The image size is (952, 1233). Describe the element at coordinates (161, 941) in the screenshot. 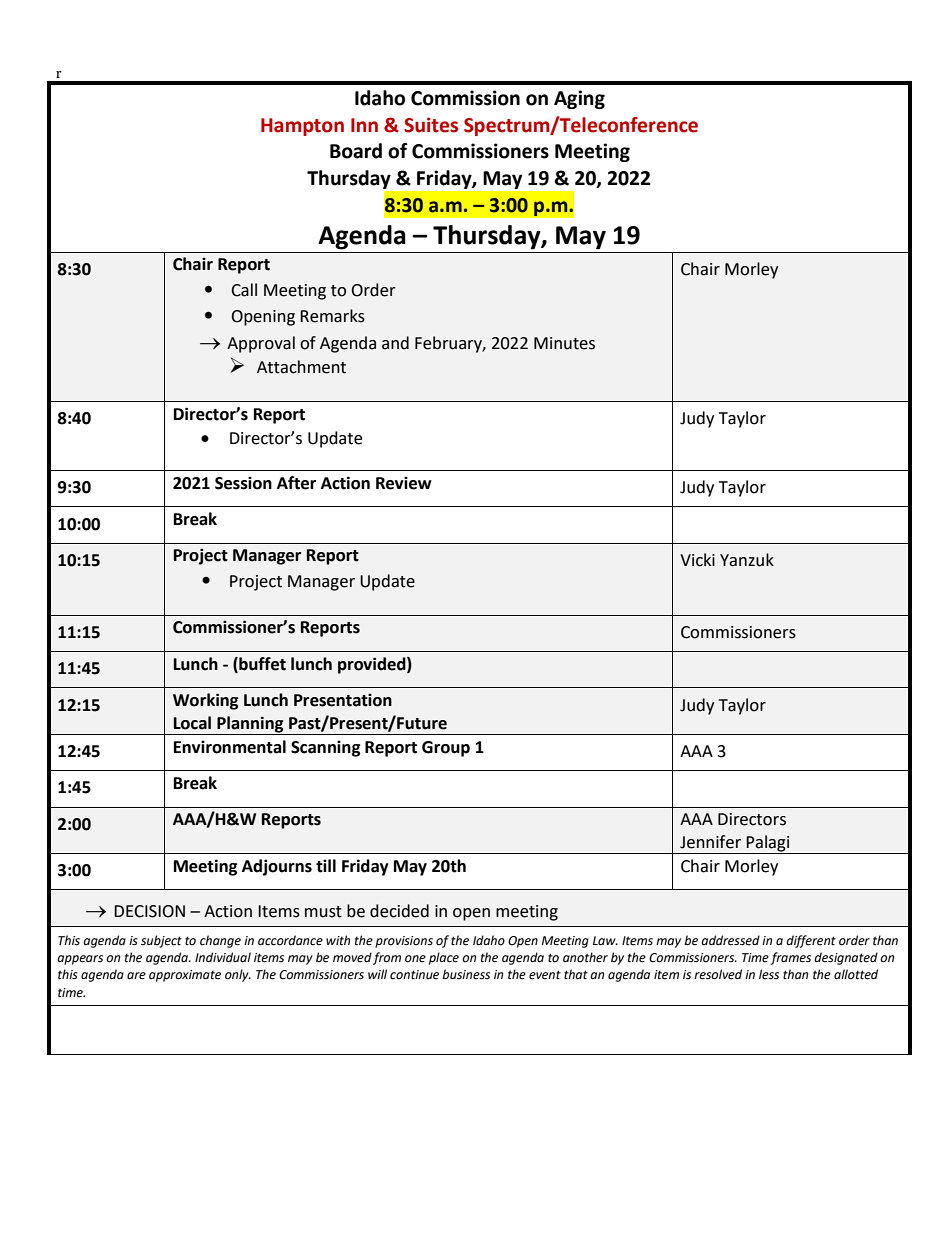

I see `subject` at that location.
